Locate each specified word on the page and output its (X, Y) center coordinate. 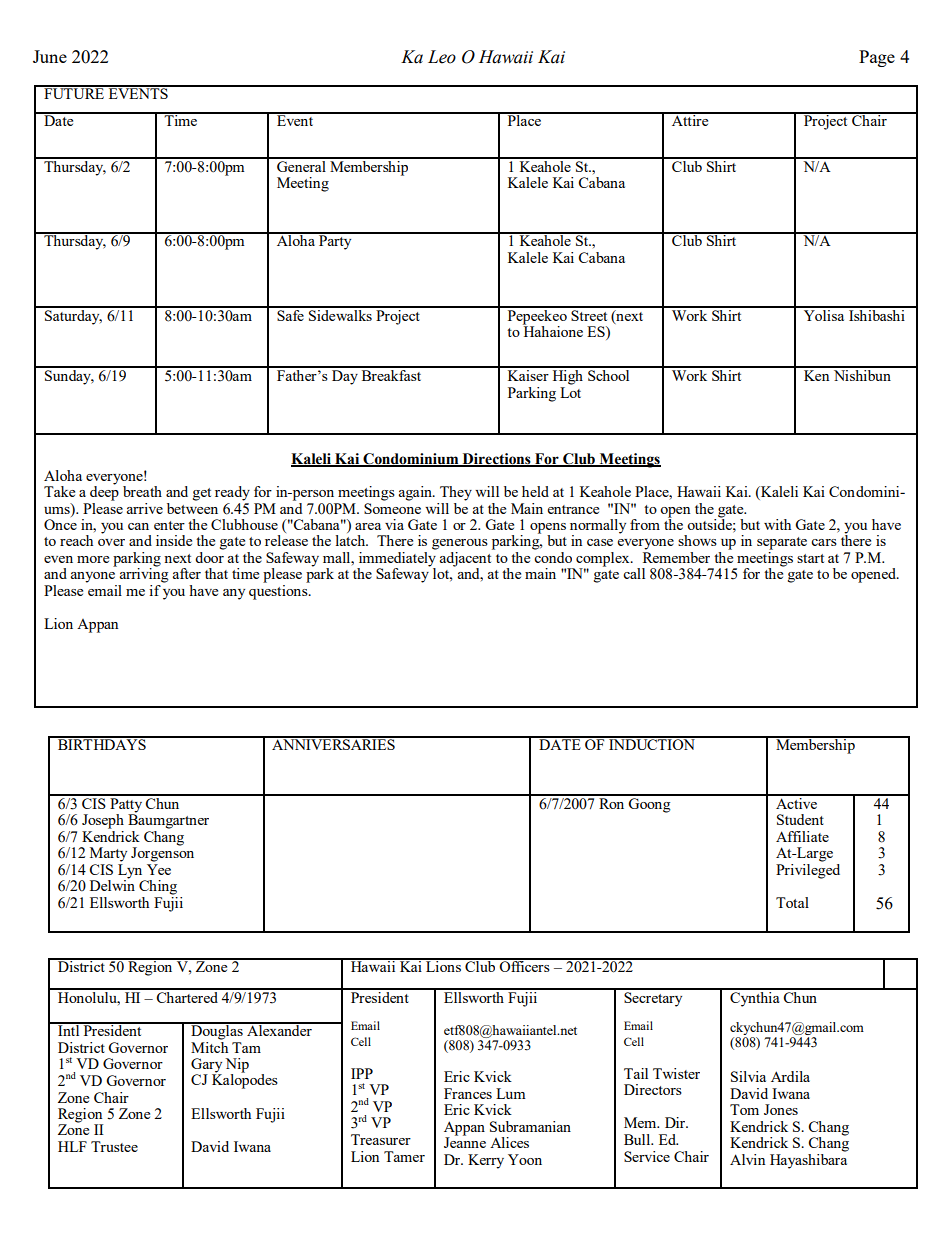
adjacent (467, 559)
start (810, 558)
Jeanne (465, 1141)
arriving (144, 574)
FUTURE (74, 92)
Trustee (114, 1146)
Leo (442, 57)
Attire (690, 119)
